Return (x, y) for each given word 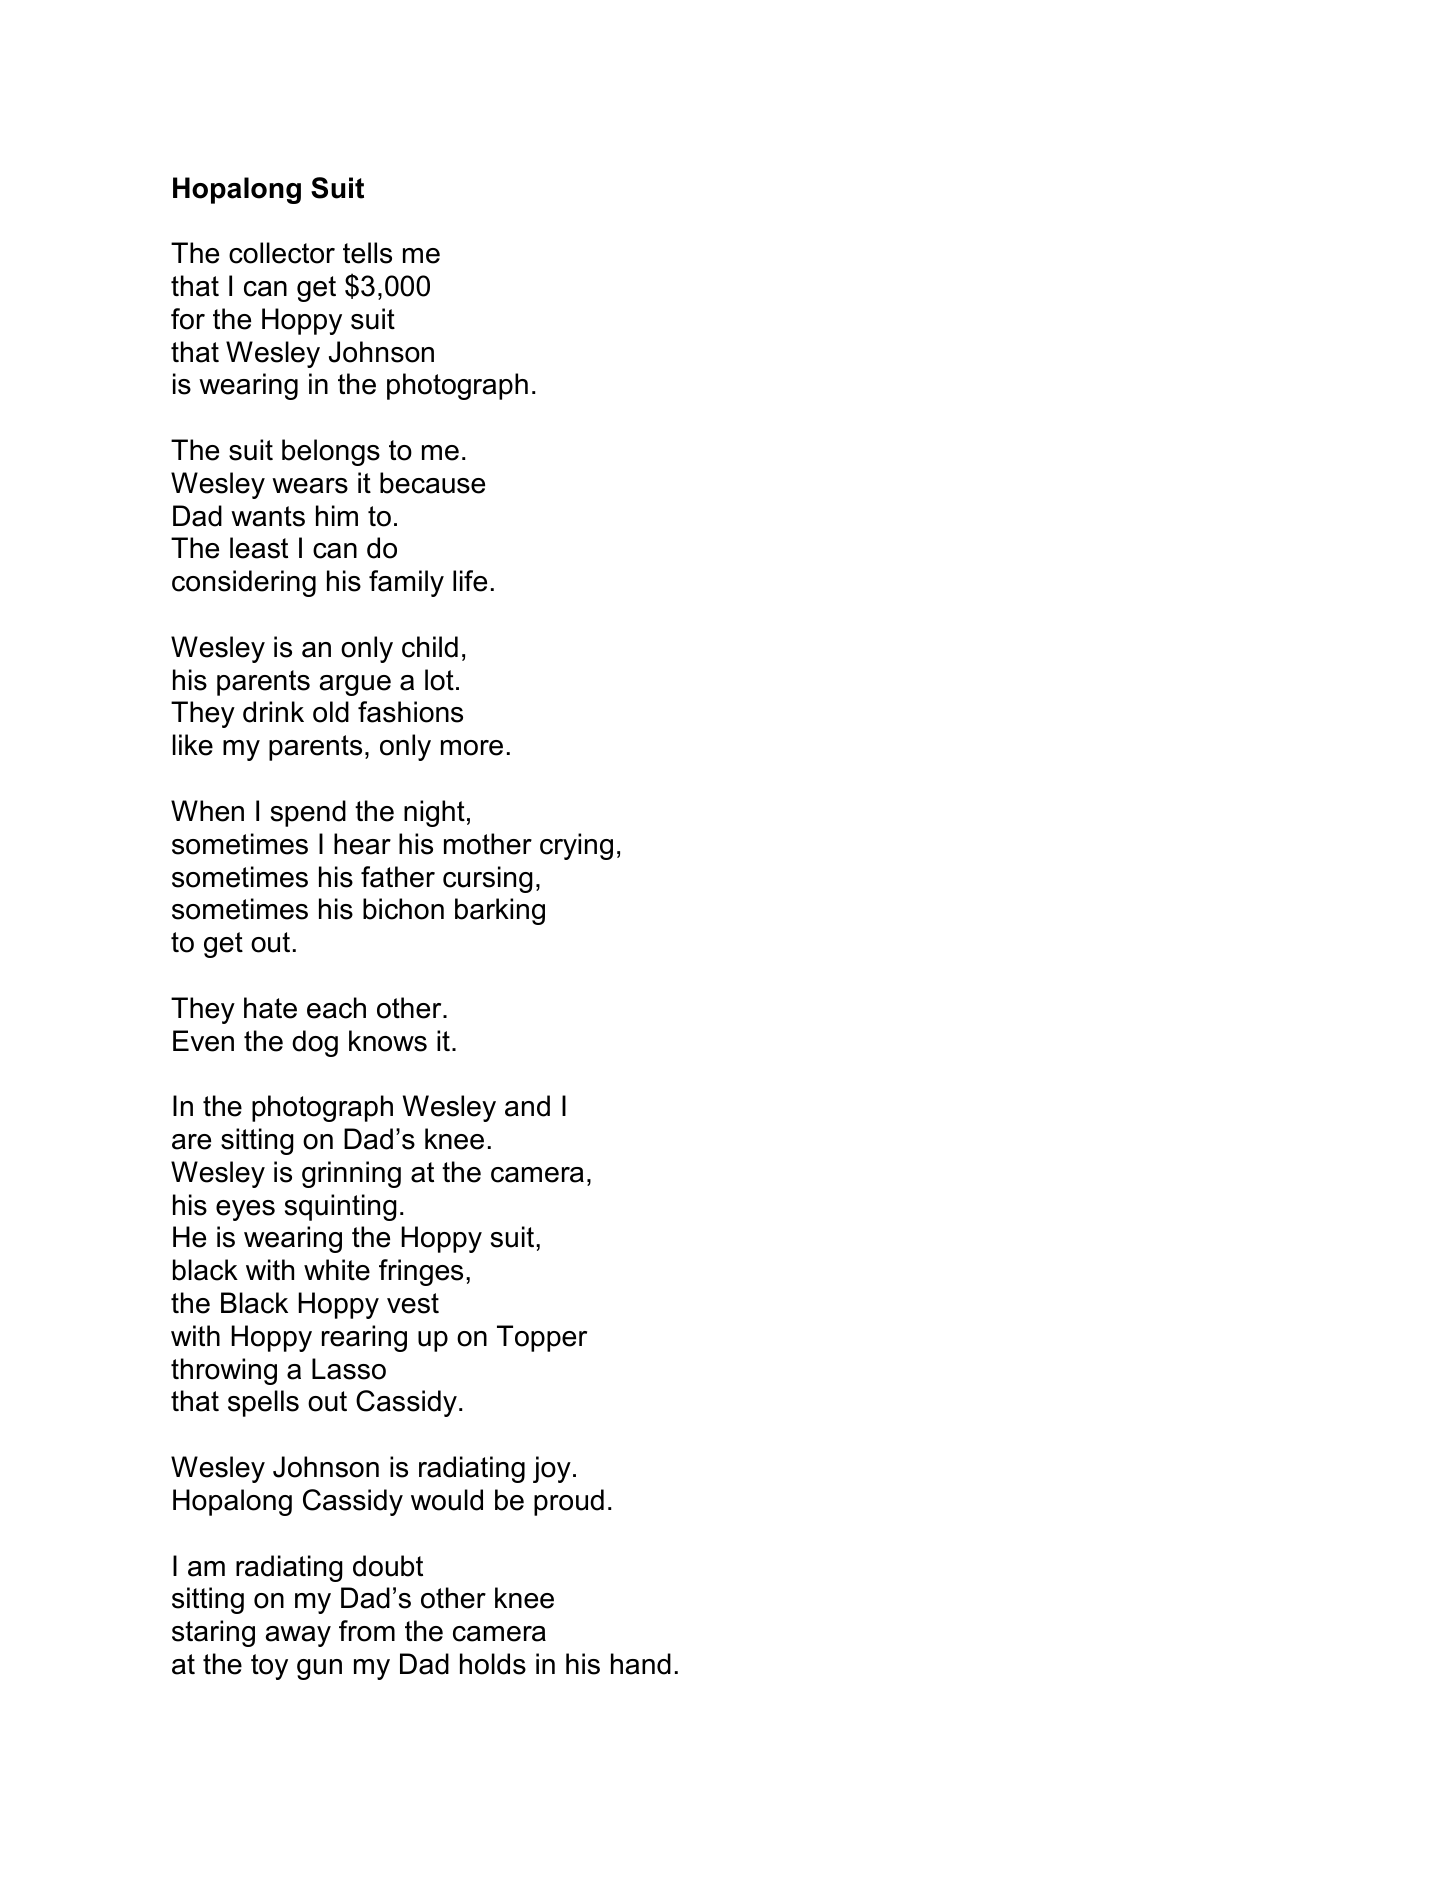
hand (641, 1664)
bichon (403, 909)
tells (367, 253)
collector (282, 253)
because (432, 483)
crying (576, 846)
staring (213, 1633)
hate (270, 1008)
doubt (388, 1566)
